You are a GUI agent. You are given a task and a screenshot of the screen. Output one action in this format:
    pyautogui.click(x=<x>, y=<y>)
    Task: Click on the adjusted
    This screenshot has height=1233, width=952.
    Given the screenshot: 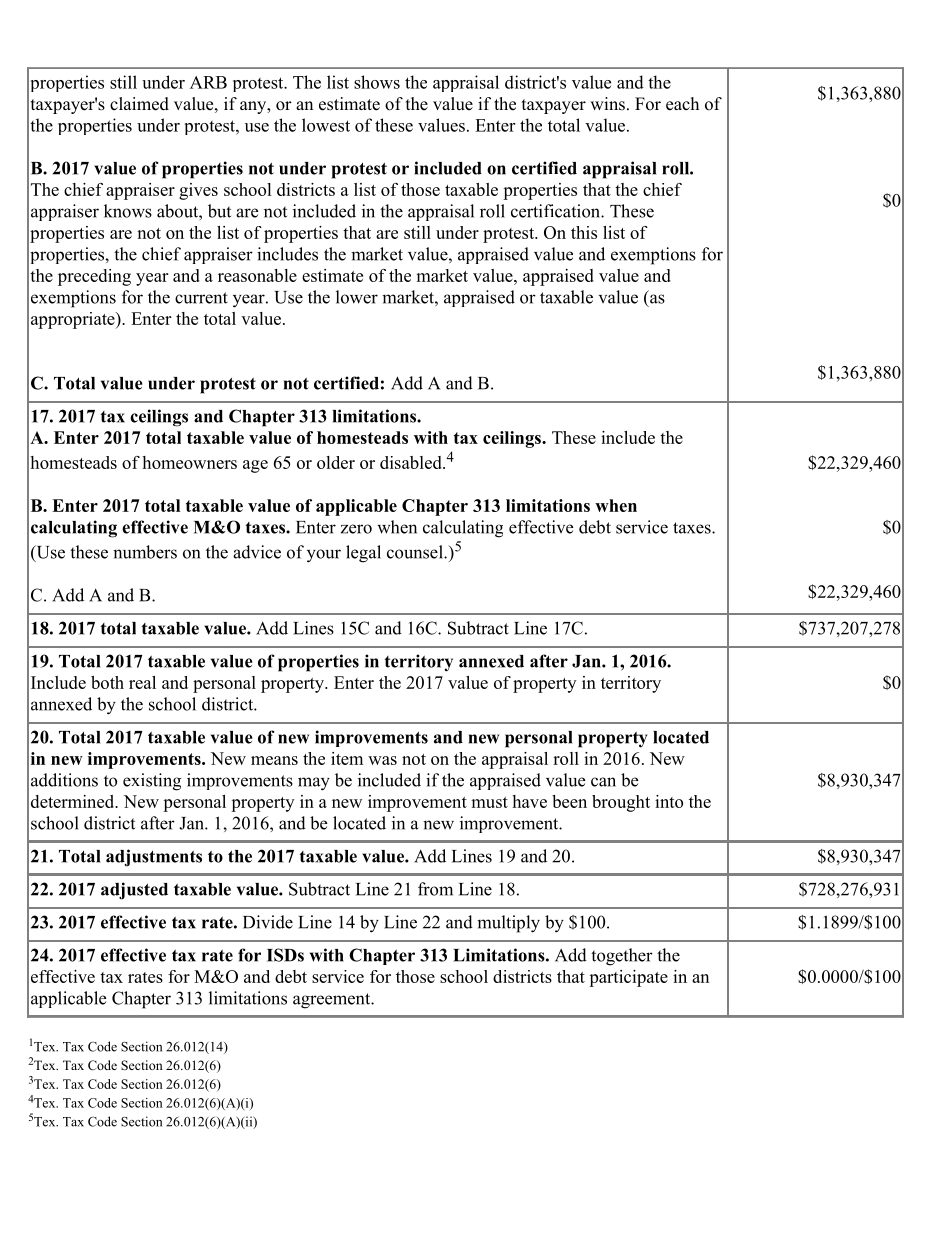 What is the action you would take?
    pyautogui.click(x=134, y=891)
